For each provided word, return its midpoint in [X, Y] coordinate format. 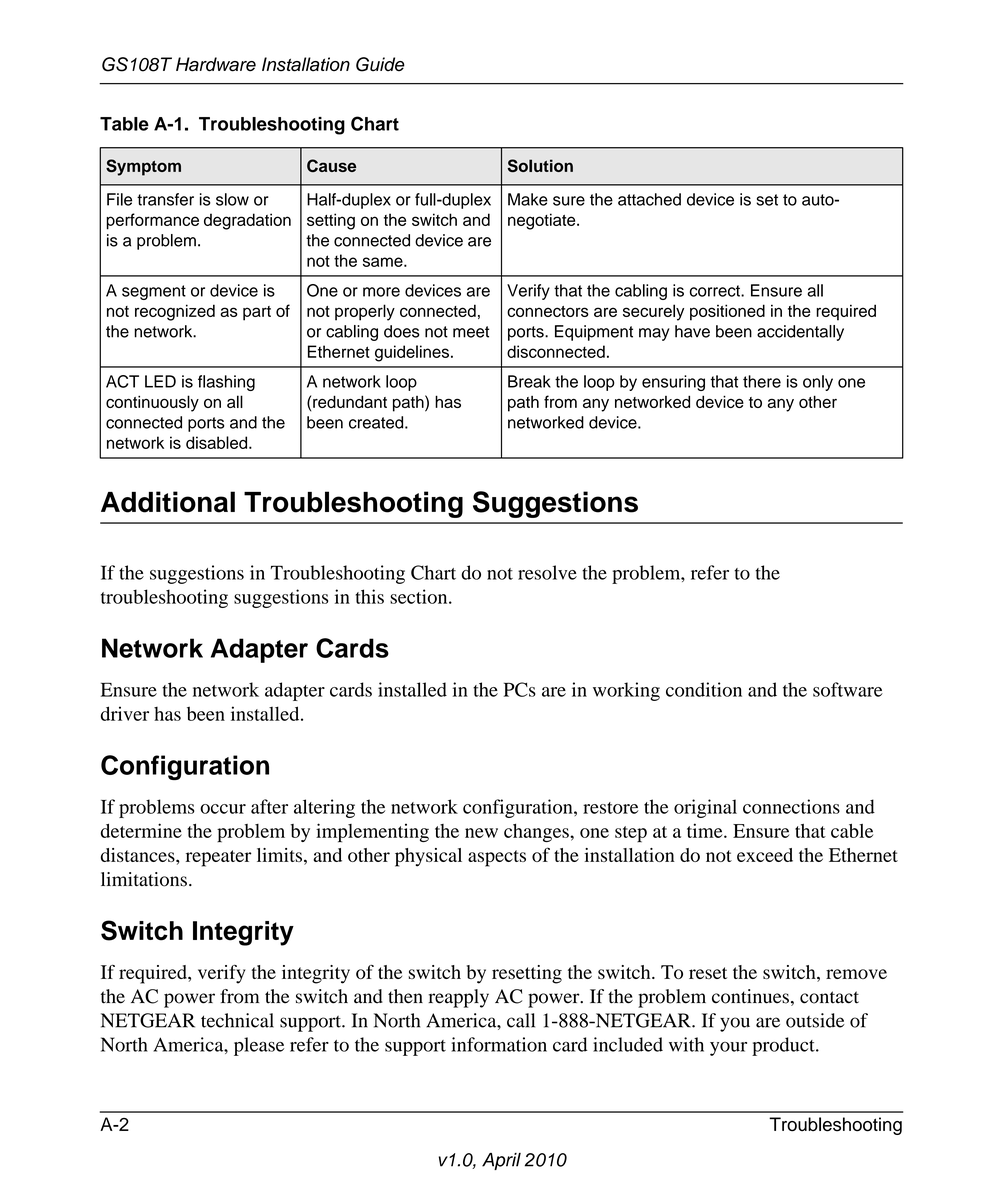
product [784, 1046]
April [501, 1161]
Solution [540, 165]
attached [649, 199]
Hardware [216, 64]
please [259, 1046]
